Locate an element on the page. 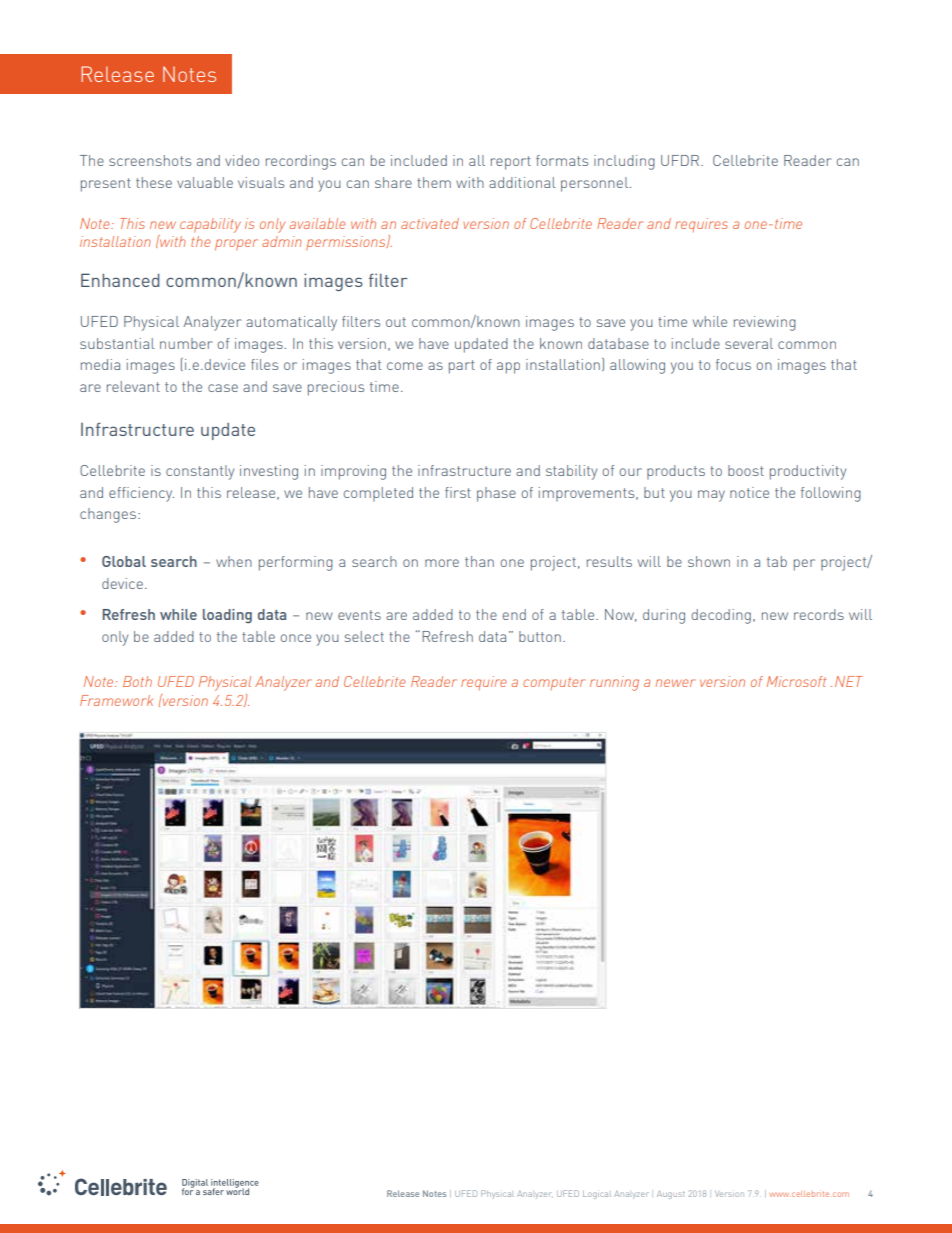 Image resolution: width=952 pixels, height=1233 pixels. them is located at coordinates (434, 182).
